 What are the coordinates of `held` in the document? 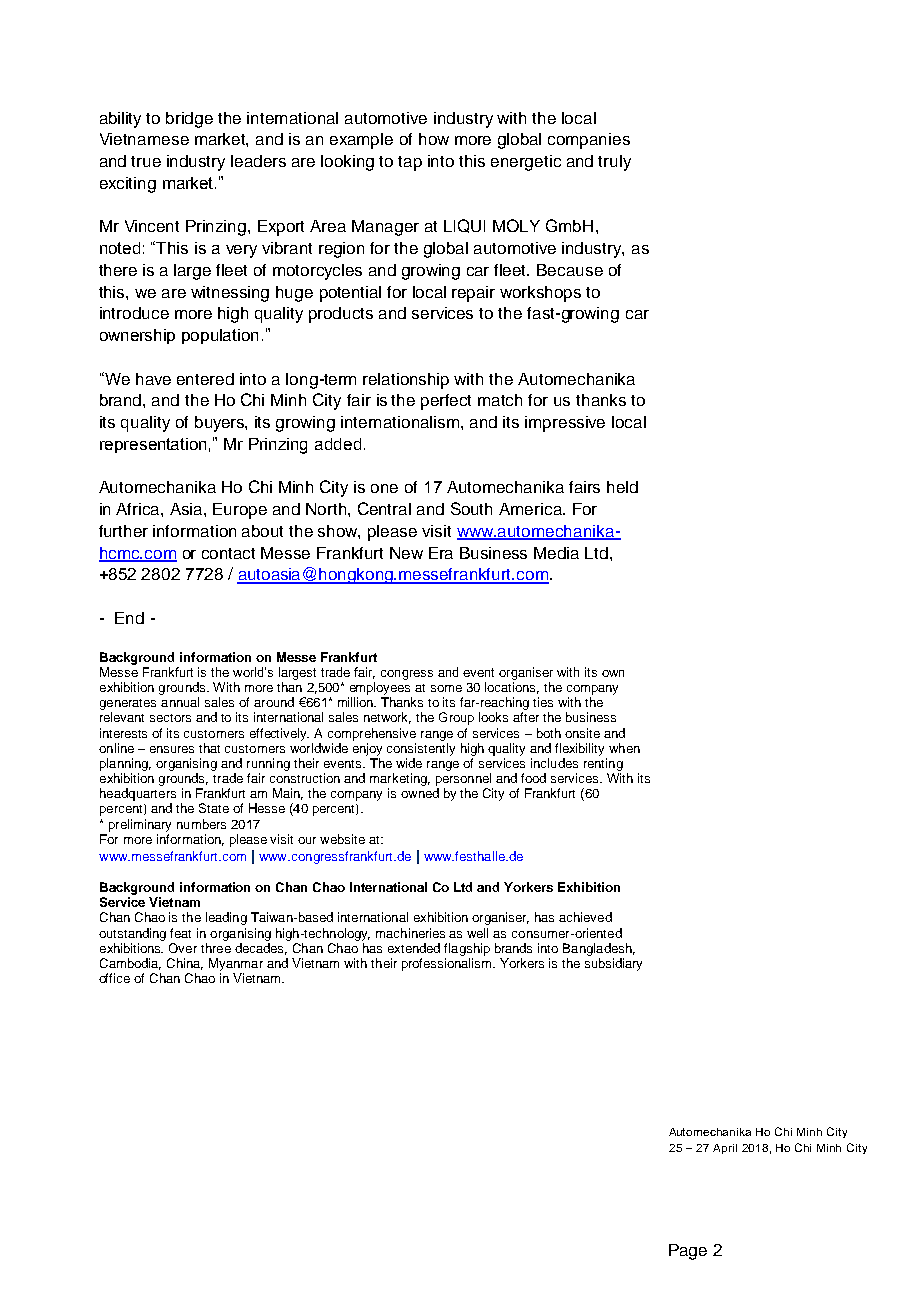 It's located at (622, 487).
